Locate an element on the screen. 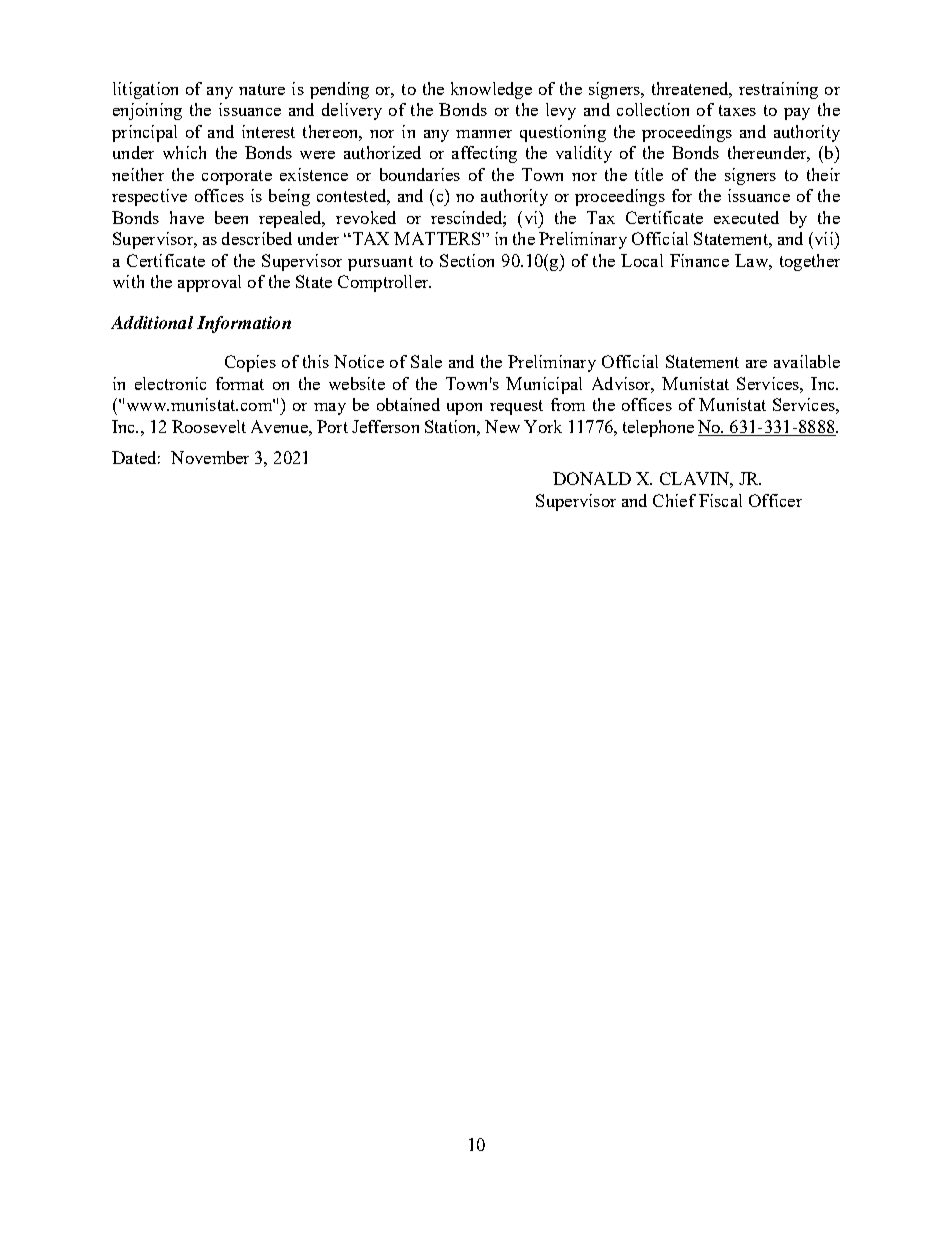 The width and height of the screenshot is (952, 1233). Additional is located at coordinates (152, 322).
